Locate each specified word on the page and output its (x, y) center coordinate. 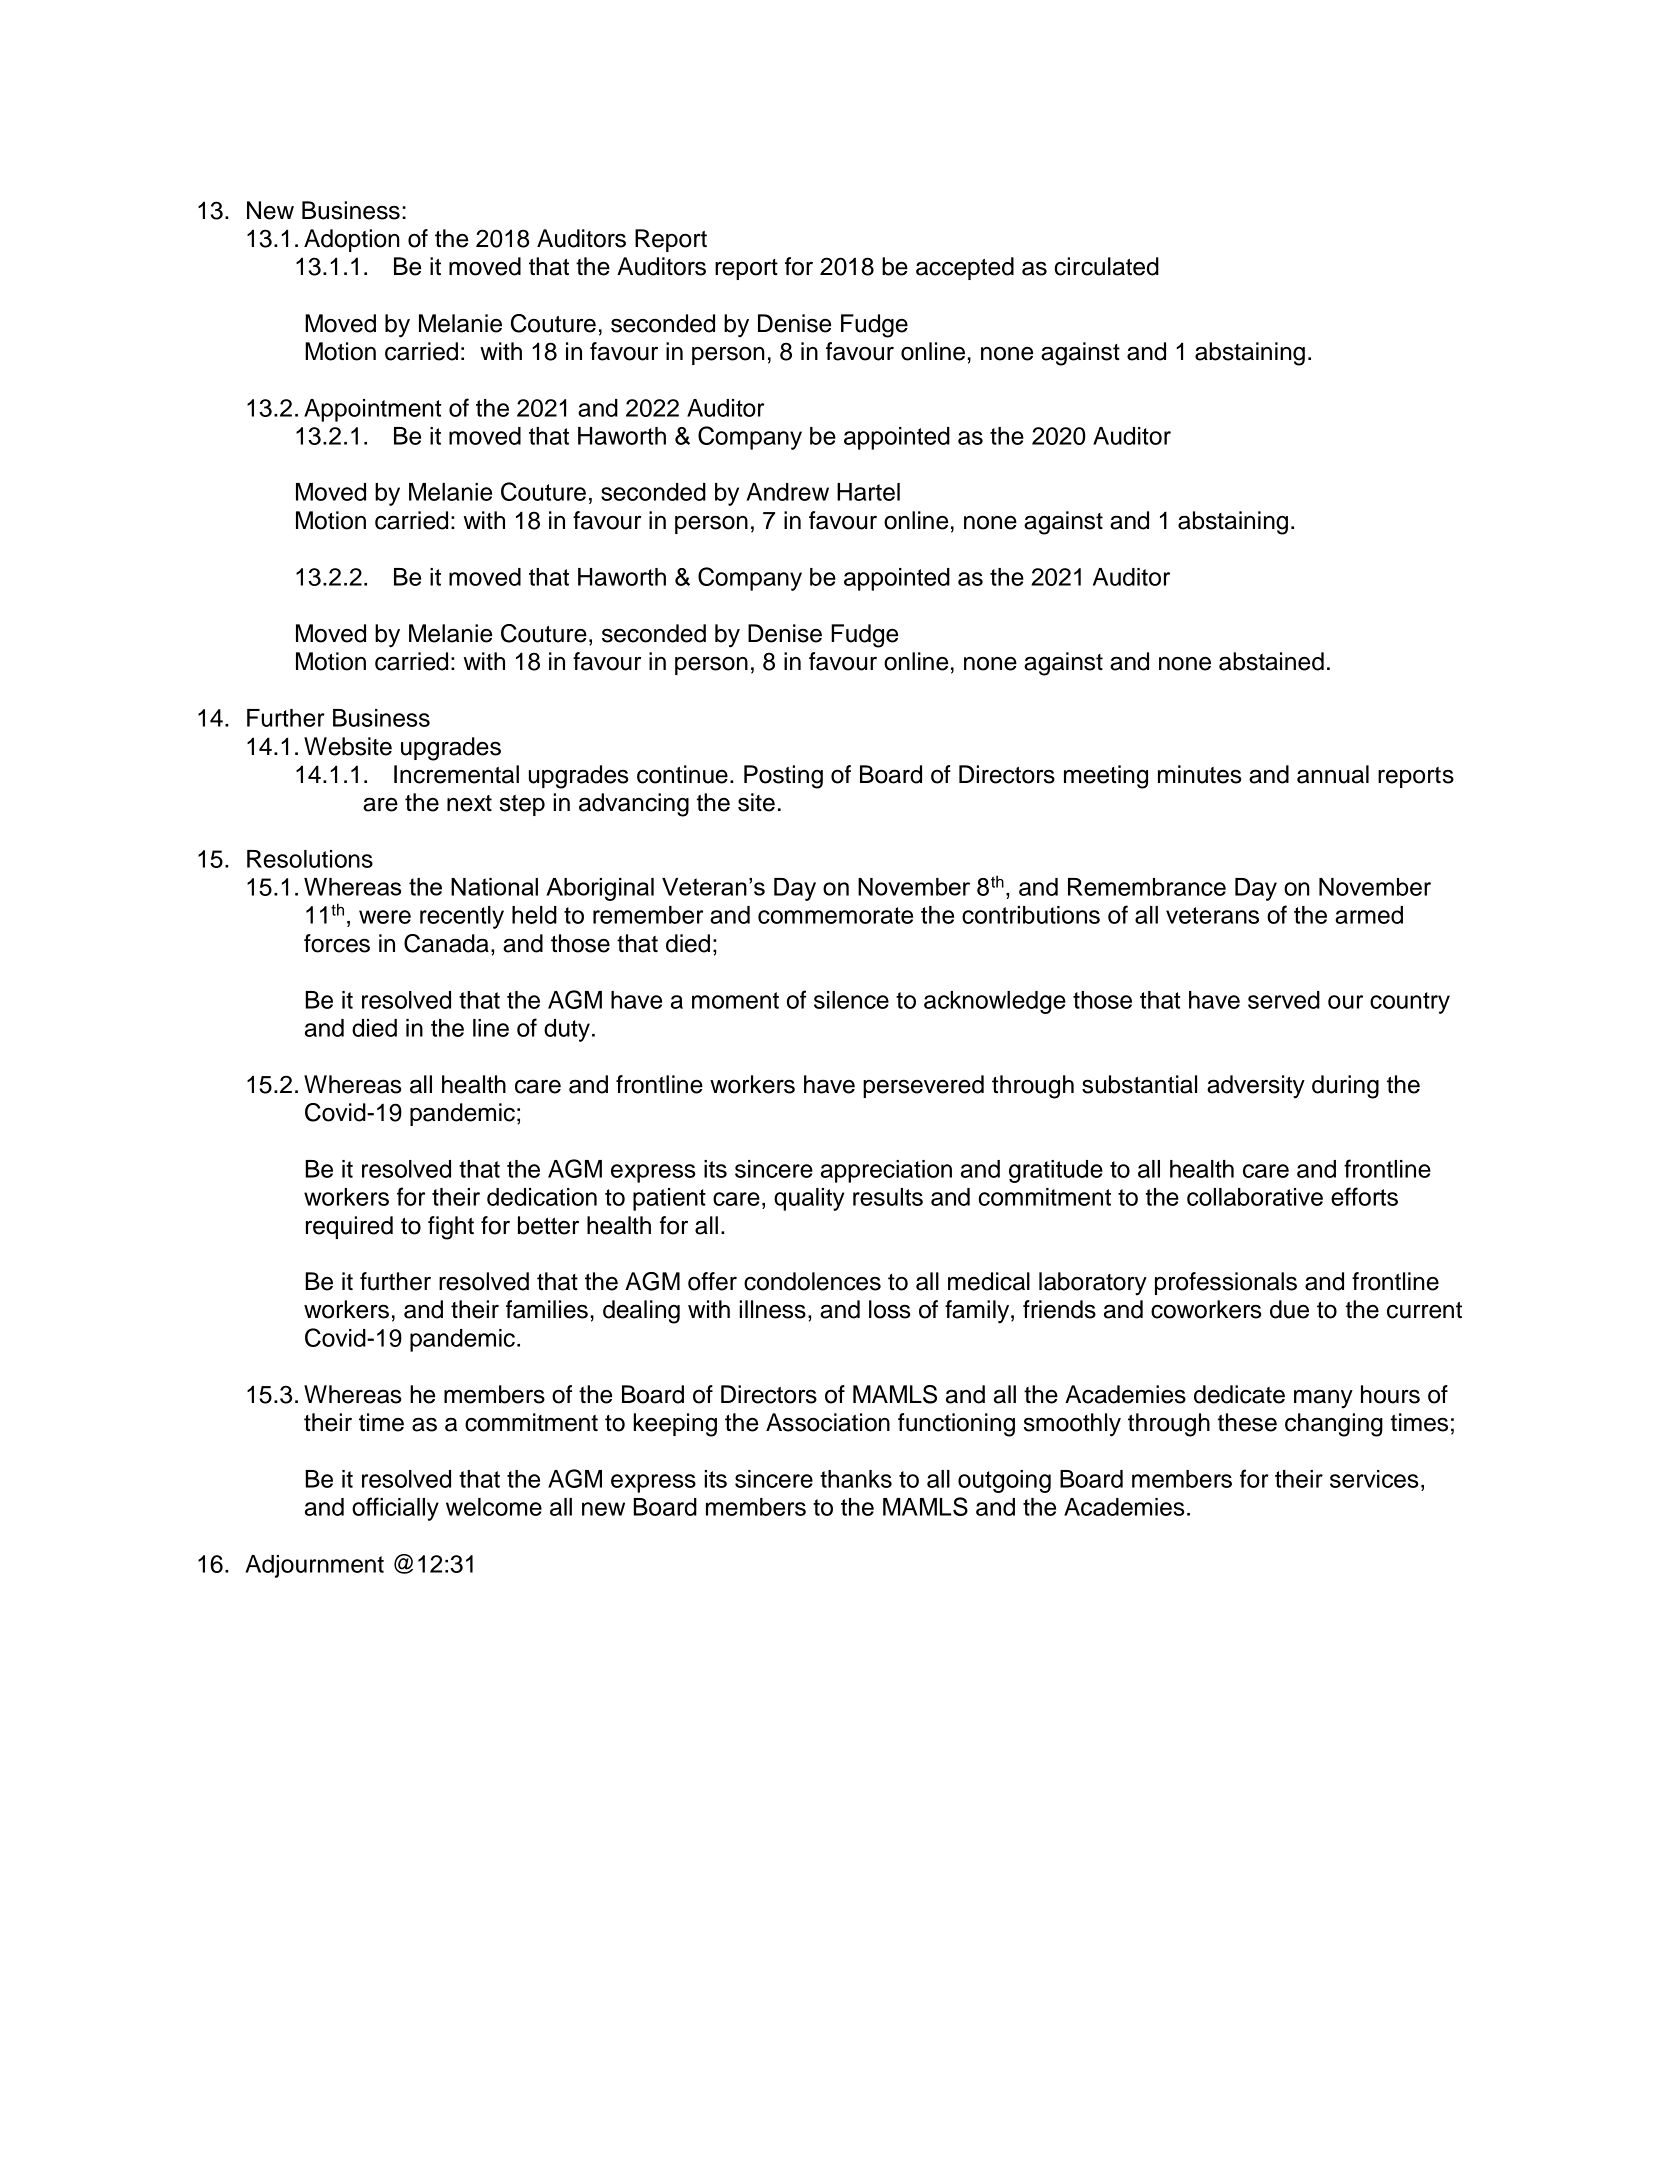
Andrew (787, 492)
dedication (542, 1197)
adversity (1256, 1087)
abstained (1271, 661)
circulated (1106, 266)
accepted (965, 268)
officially (395, 1509)
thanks (856, 1479)
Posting (783, 777)
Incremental (456, 774)
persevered (923, 1086)
